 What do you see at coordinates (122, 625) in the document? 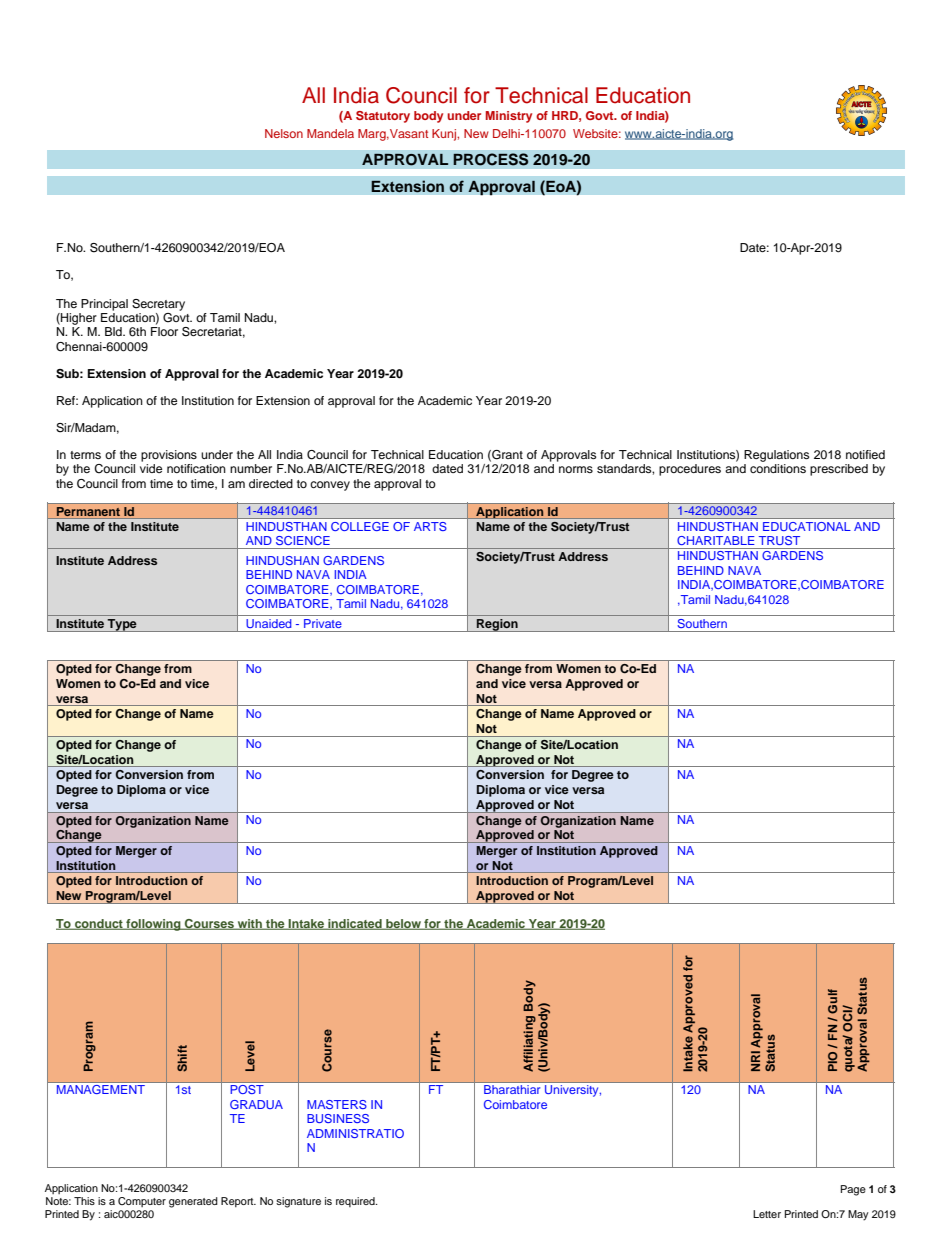
I see `Type` at bounding box center [122, 625].
